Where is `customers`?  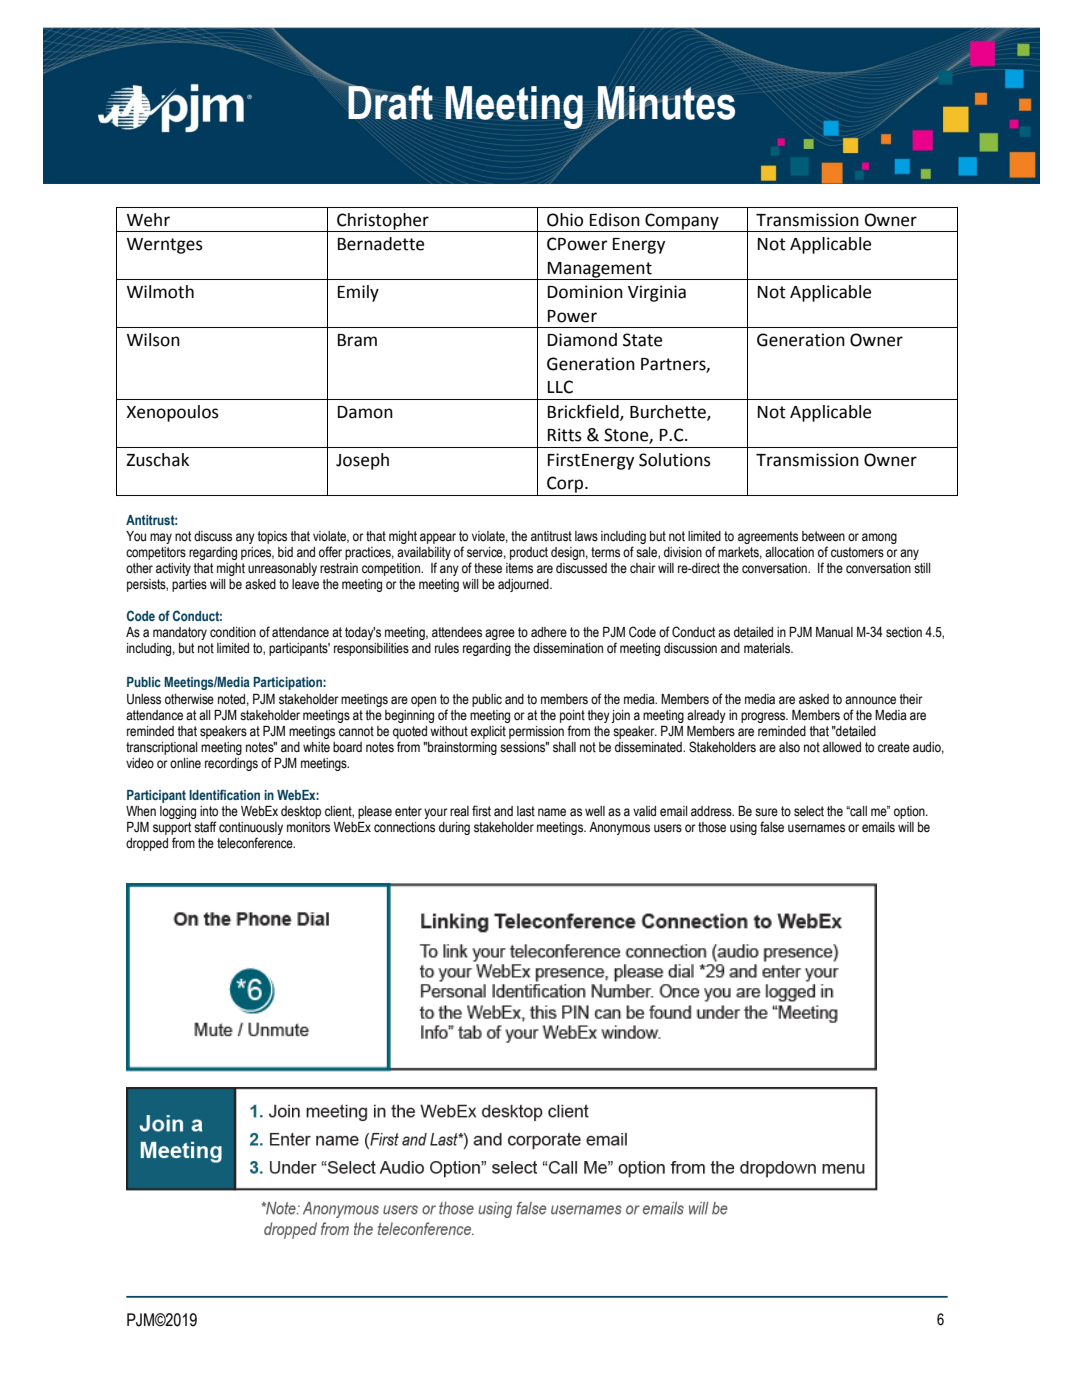 customers is located at coordinates (857, 552).
